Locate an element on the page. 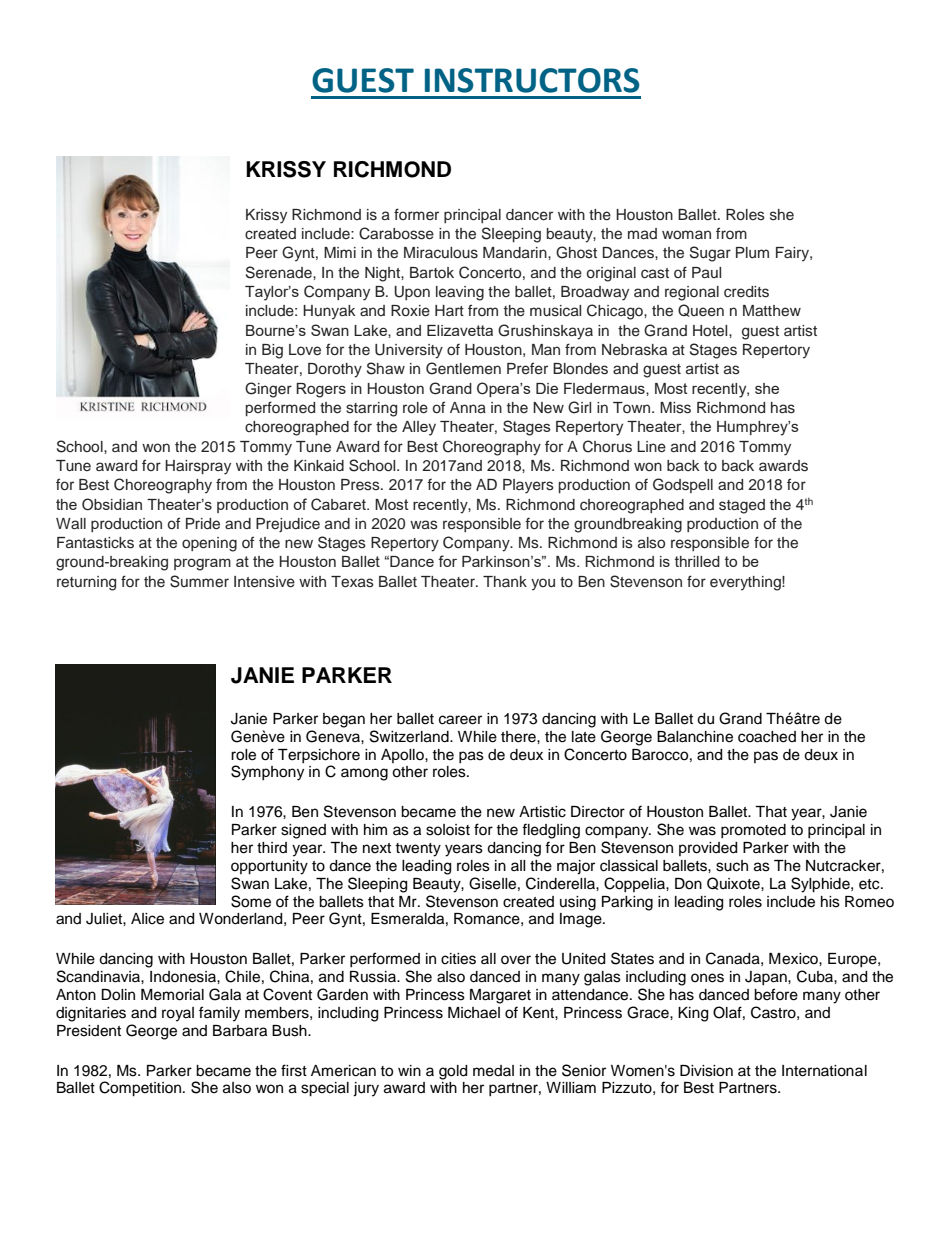 Image resolution: width=952 pixels, height=1233 pixels. coached is located at coordinates (767, 737).
